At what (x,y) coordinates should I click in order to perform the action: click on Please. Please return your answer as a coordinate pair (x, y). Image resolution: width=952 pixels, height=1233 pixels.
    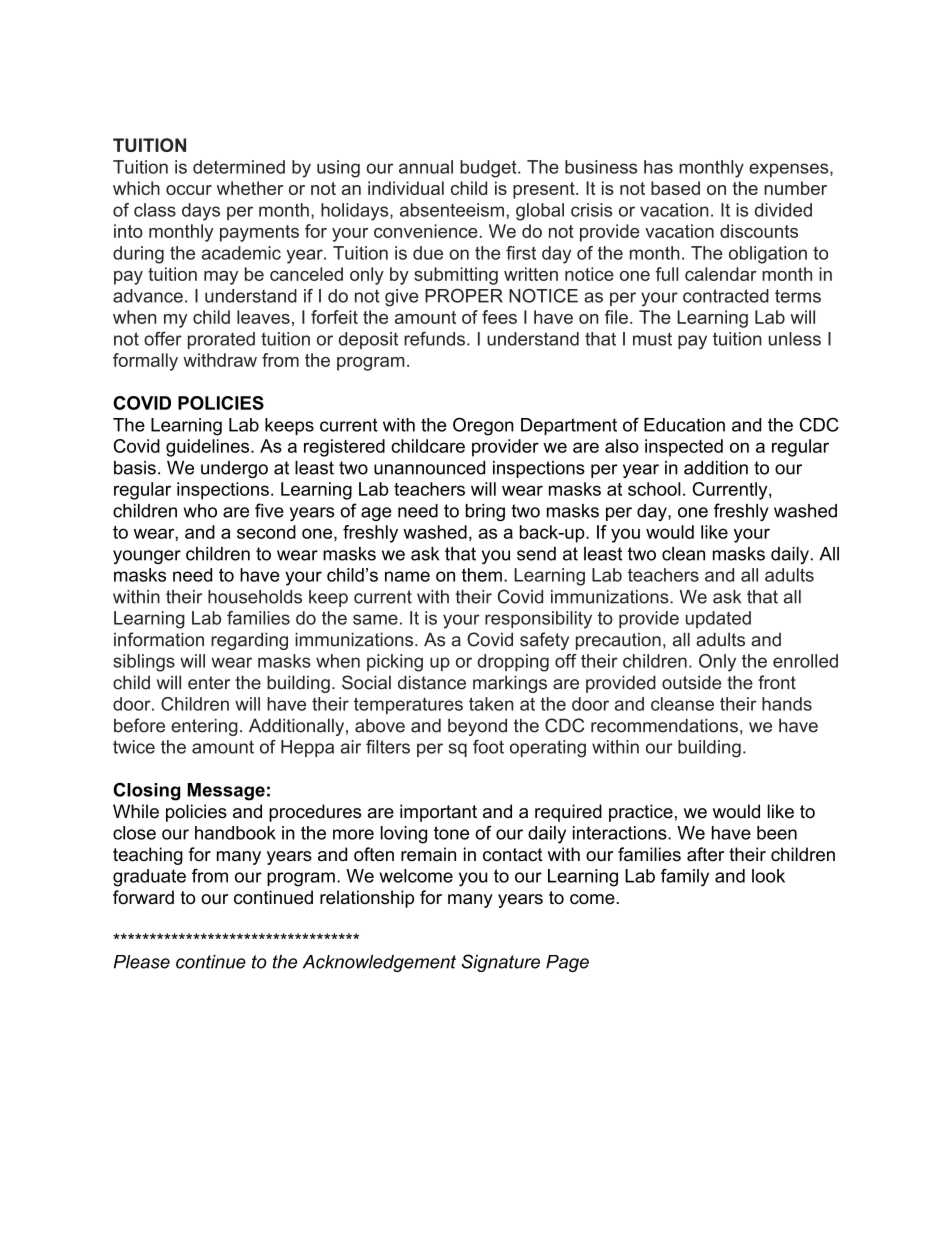
    Looking at the image, I should click on (142, 962).
